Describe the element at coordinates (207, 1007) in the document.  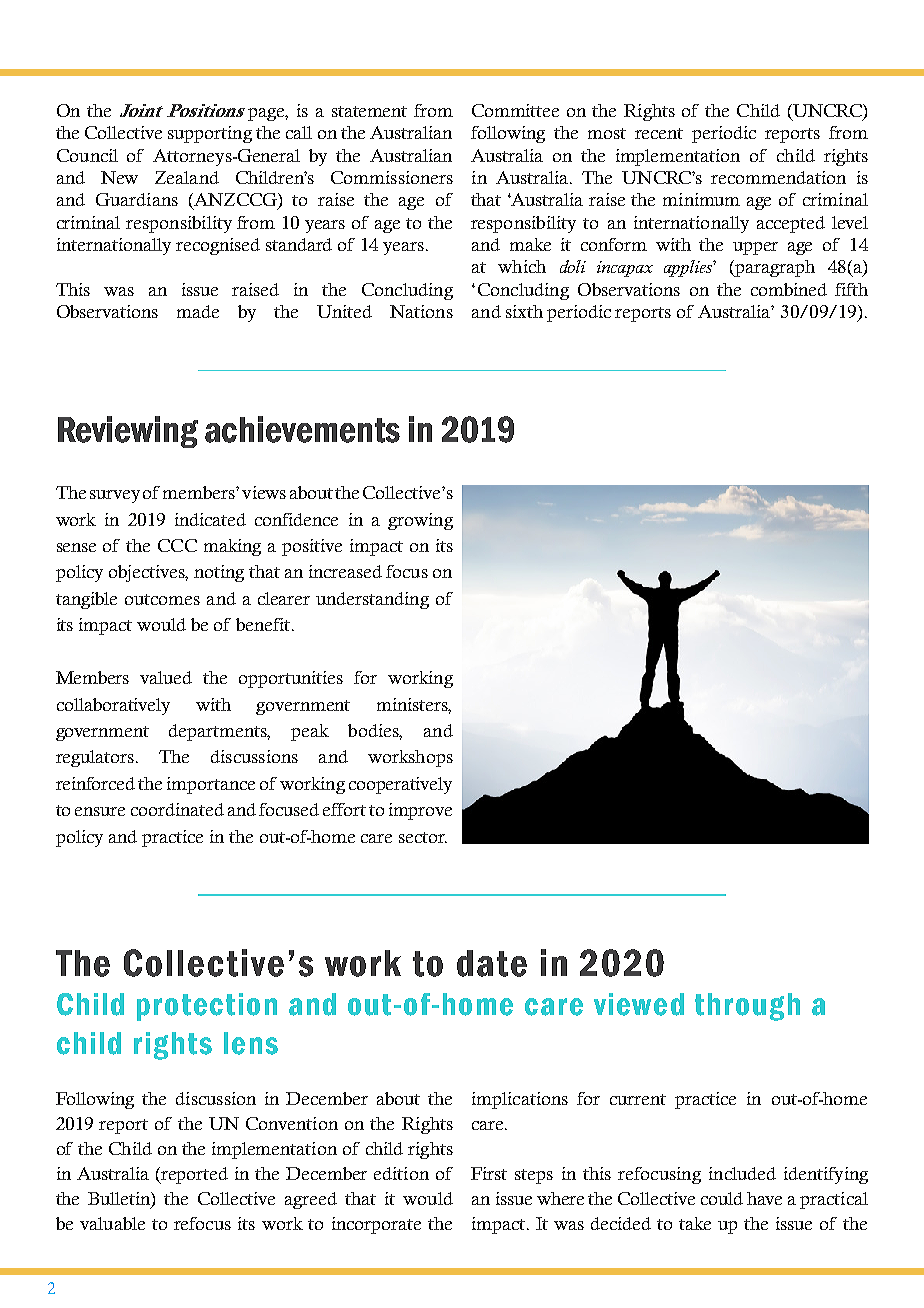
I see `protection` at that location.
